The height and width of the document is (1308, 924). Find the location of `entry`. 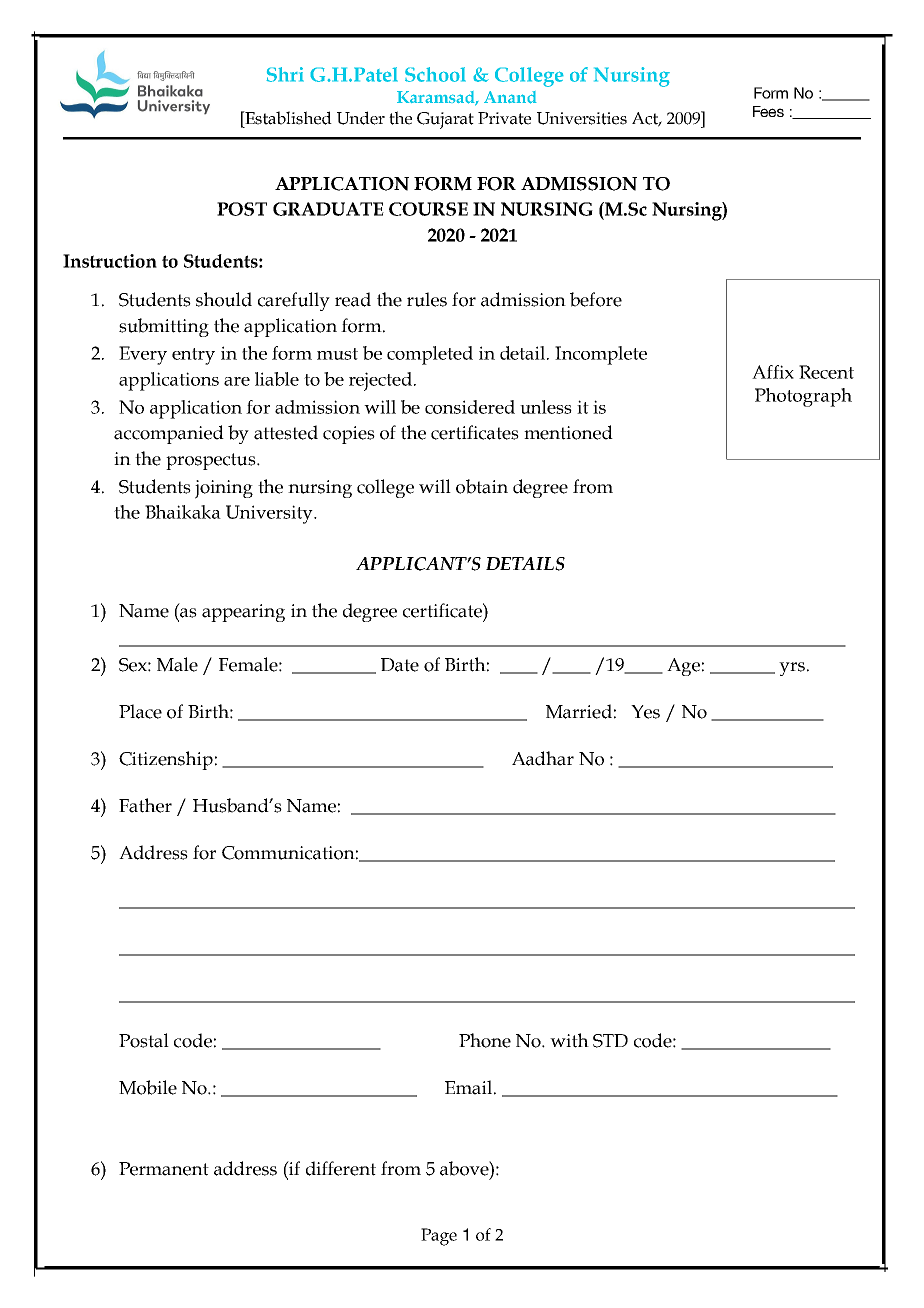

entry is located at coordinates (193, 356).
